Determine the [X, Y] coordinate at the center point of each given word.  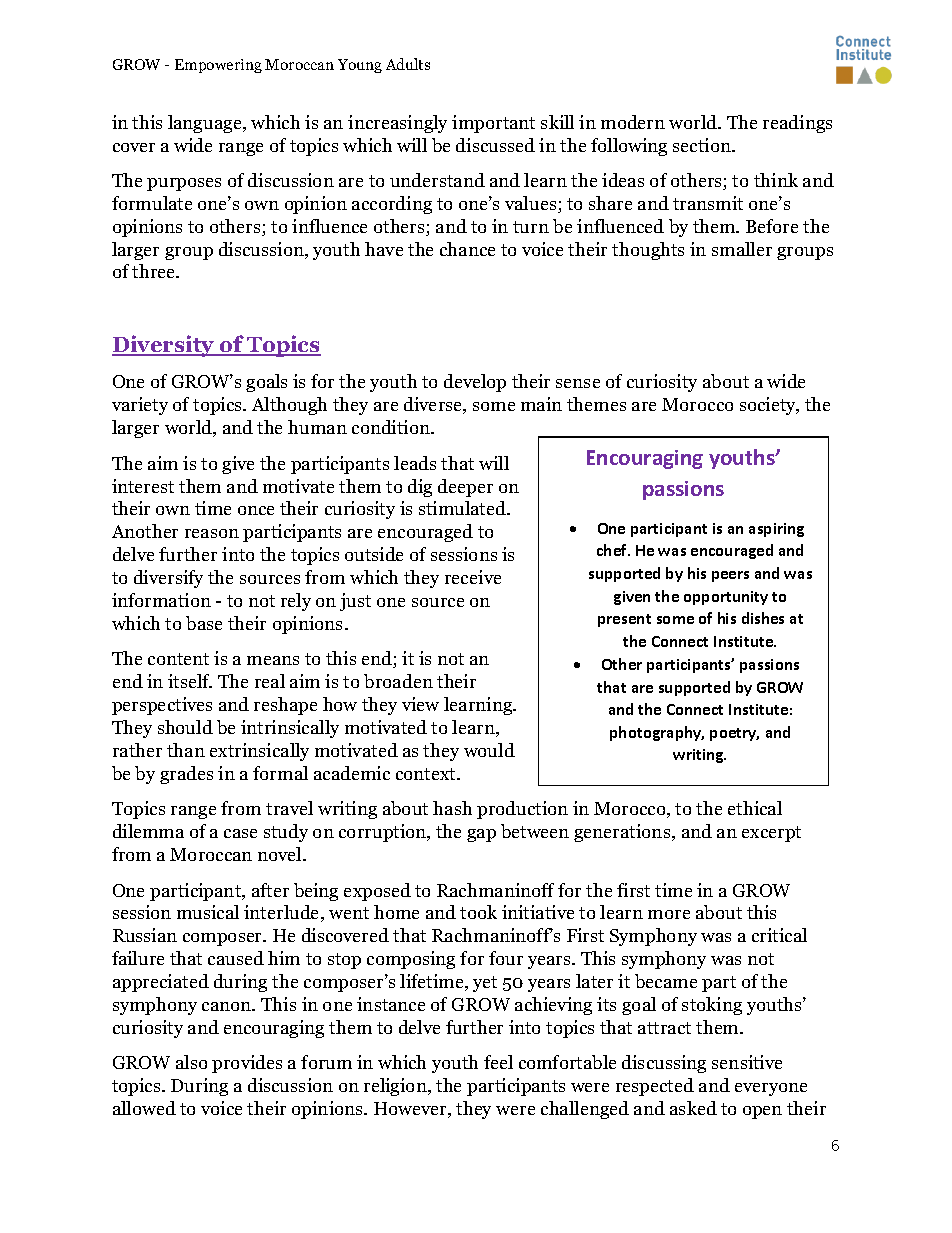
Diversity [164, 346]
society [769, 406]
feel [498, 1062]
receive [473, 577]
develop [475, 383]
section [703, 145]
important [493, 124]
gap [481, 835]
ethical [755, 808]
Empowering [218, 66]
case [240, 833]
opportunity [726, 598]
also [191, 1062]
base [204, 623]
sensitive [747, 1062]
